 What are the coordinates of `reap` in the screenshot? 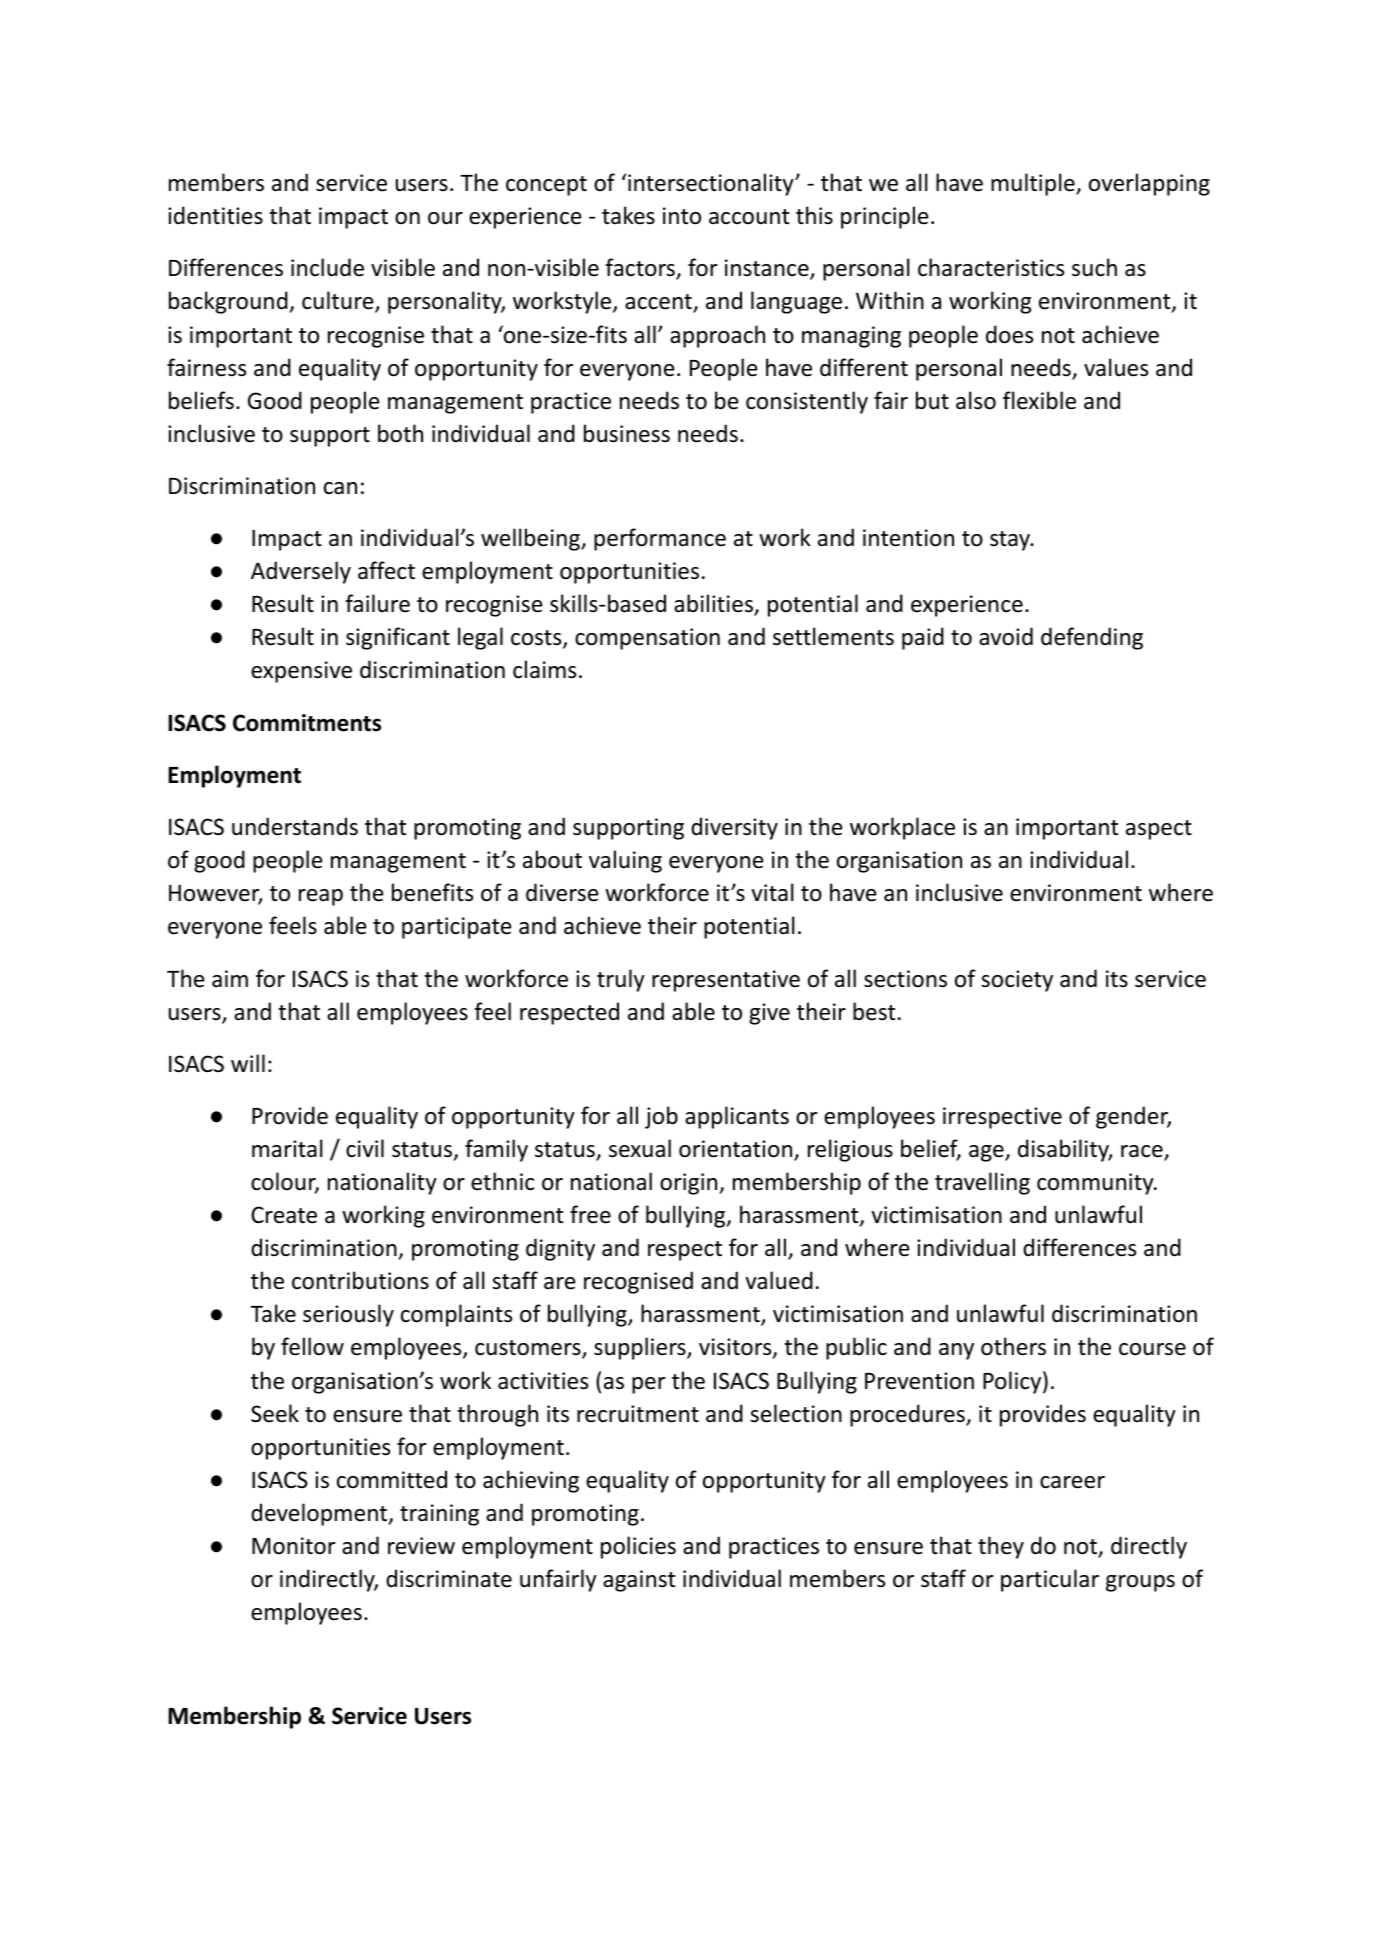 It's located at (321, 897).
